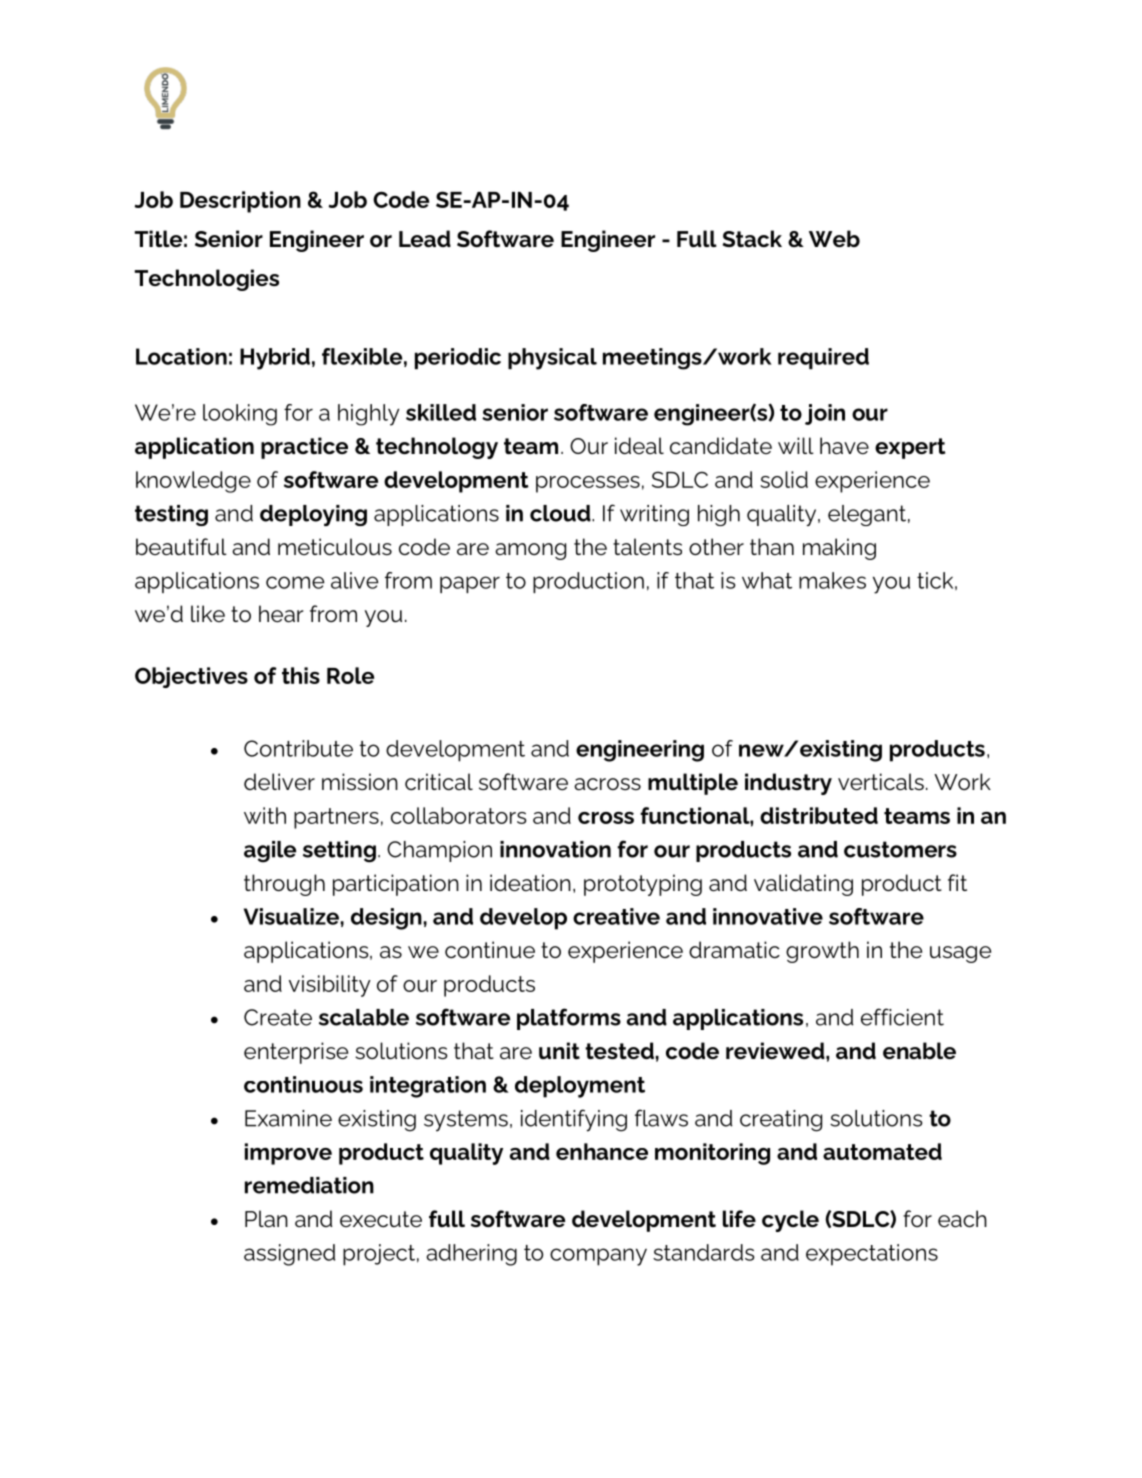  I want to click on Lead, so click(425, 238).
